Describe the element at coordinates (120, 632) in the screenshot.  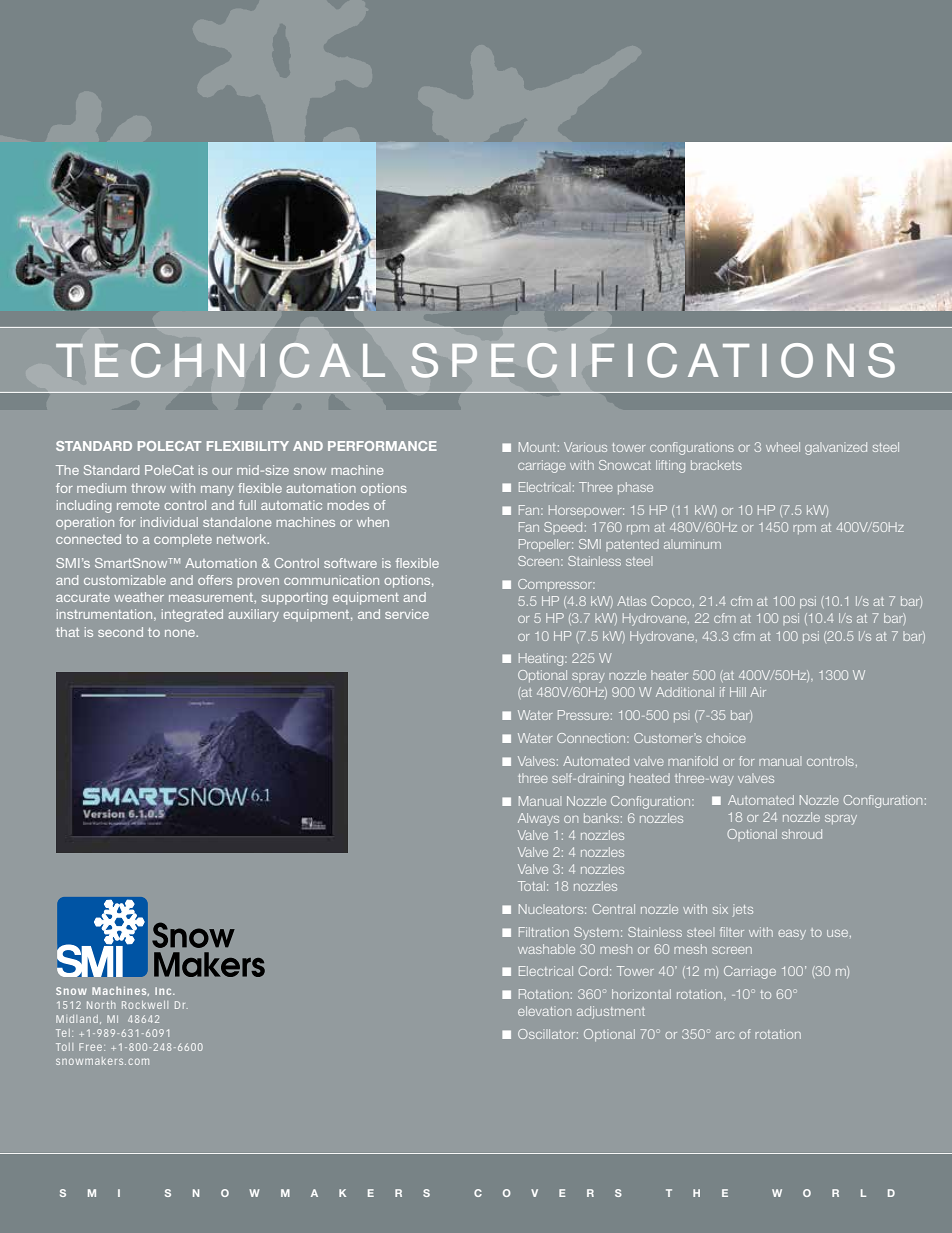
I see `second` at that location.
